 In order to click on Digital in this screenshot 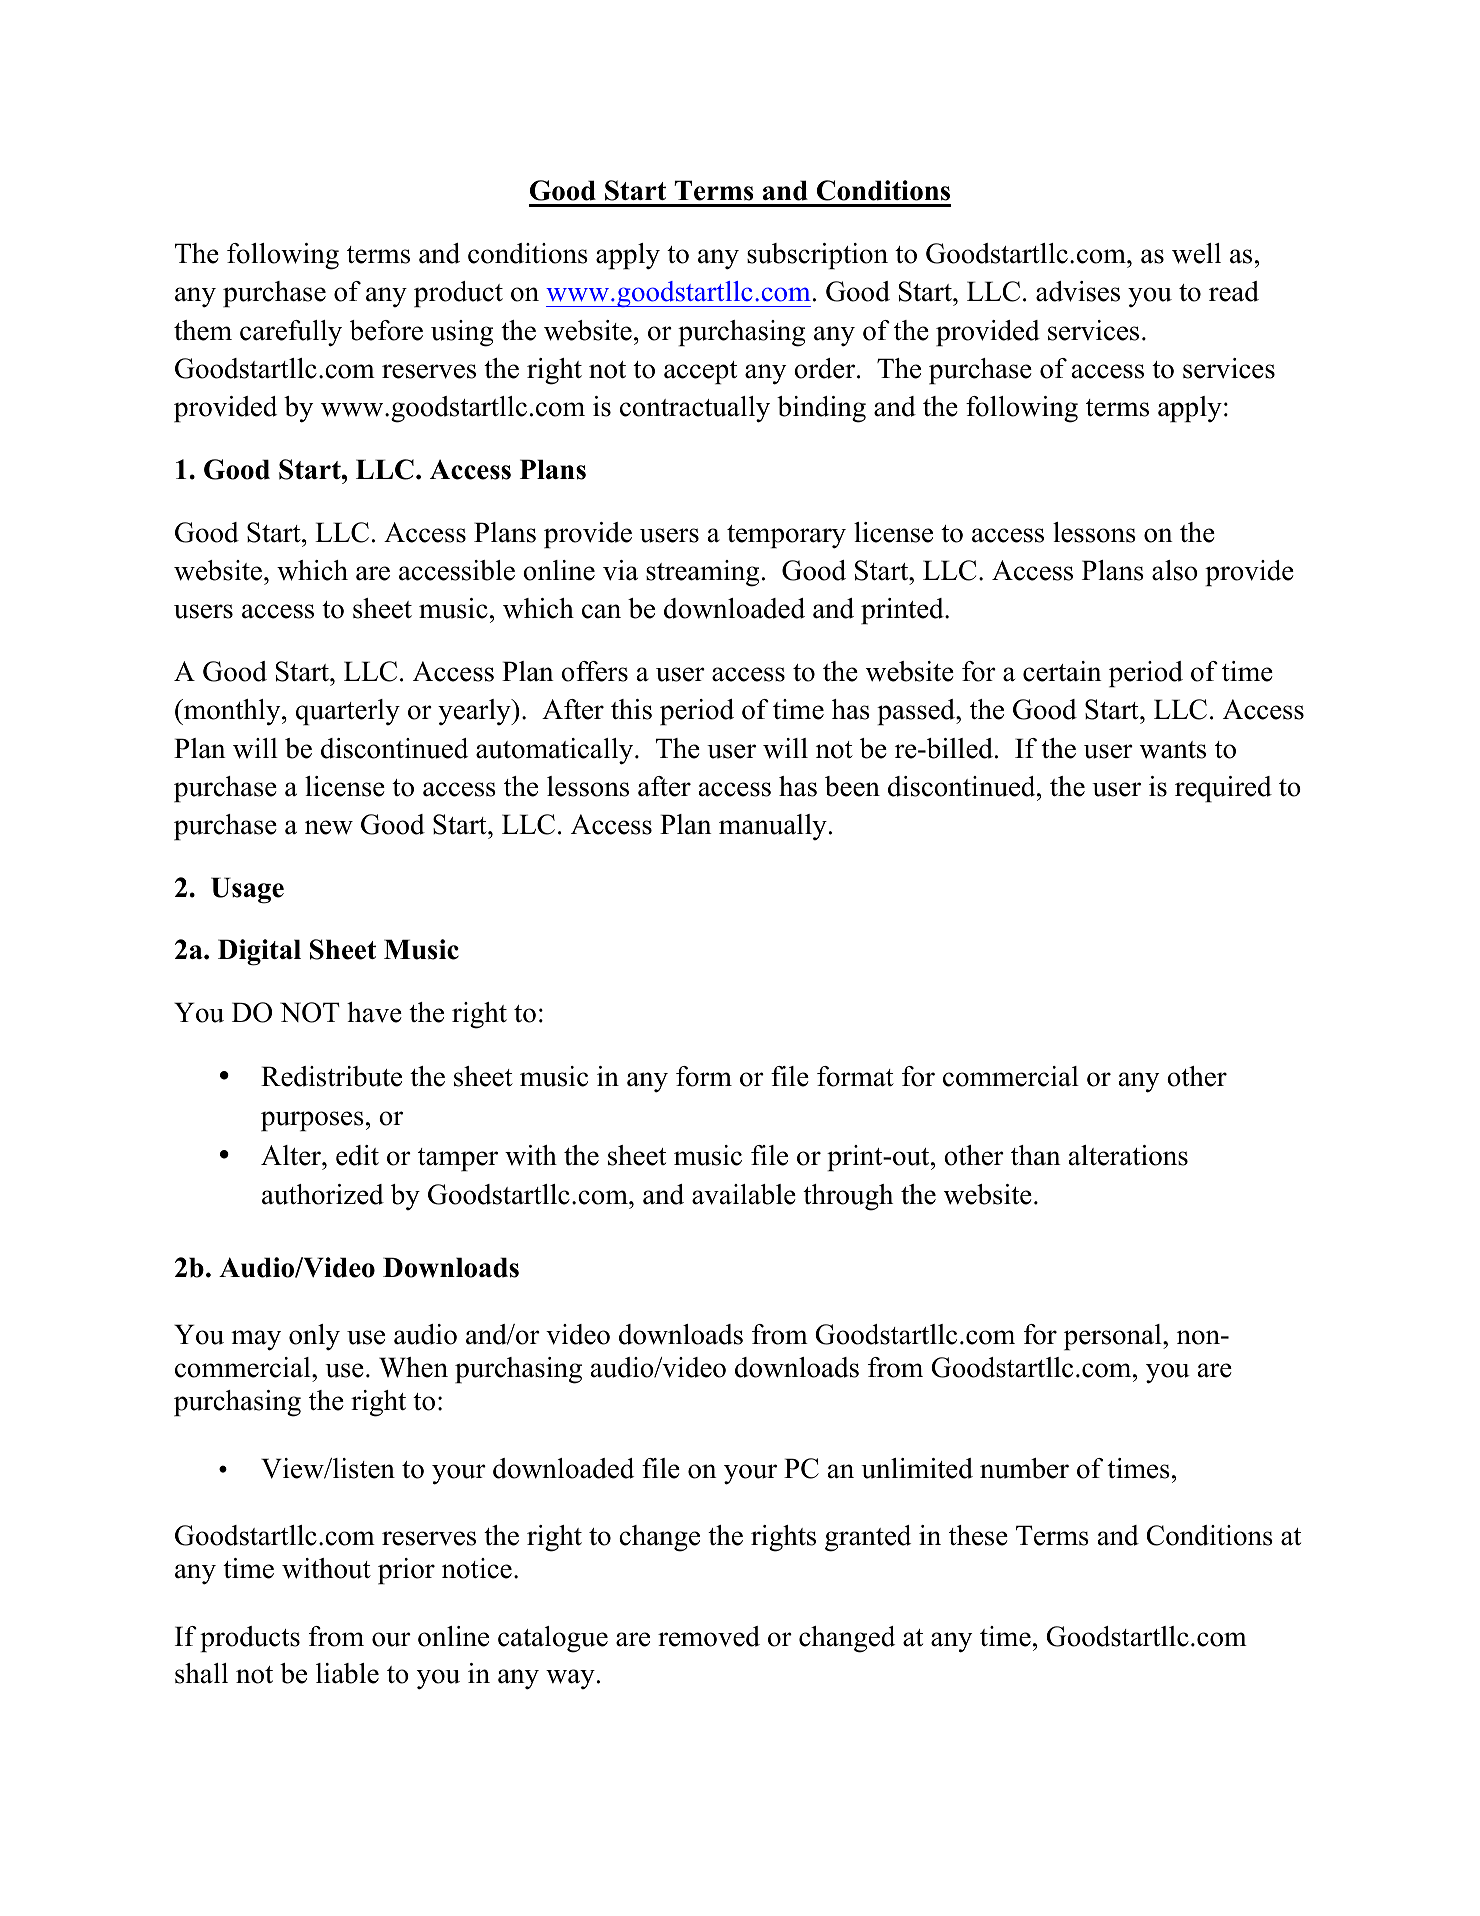, I will do `click(259, 952)`.
